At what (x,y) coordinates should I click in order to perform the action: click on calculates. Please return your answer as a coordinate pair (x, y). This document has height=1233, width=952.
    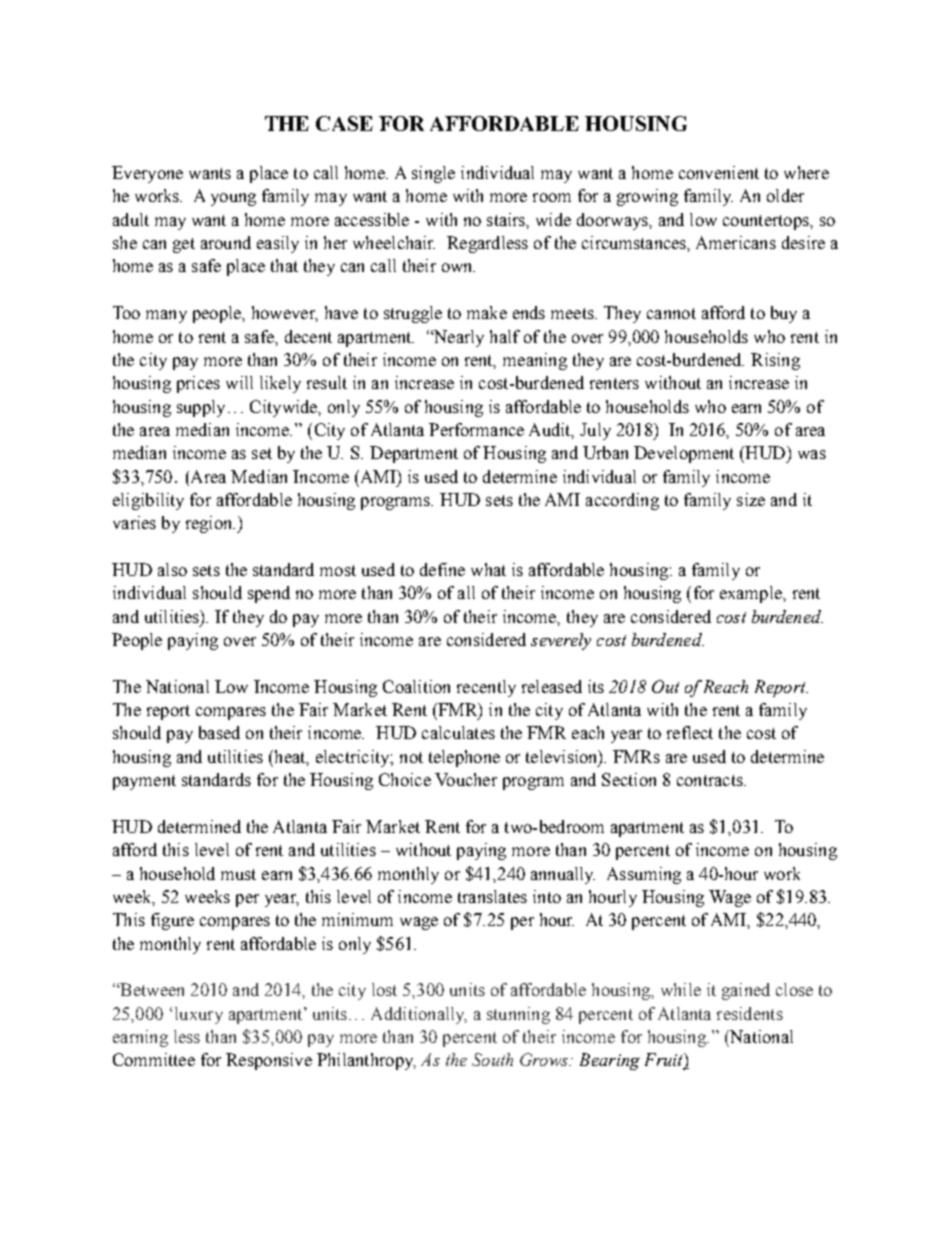
    Looking at the image, I should click on (458, 732).
